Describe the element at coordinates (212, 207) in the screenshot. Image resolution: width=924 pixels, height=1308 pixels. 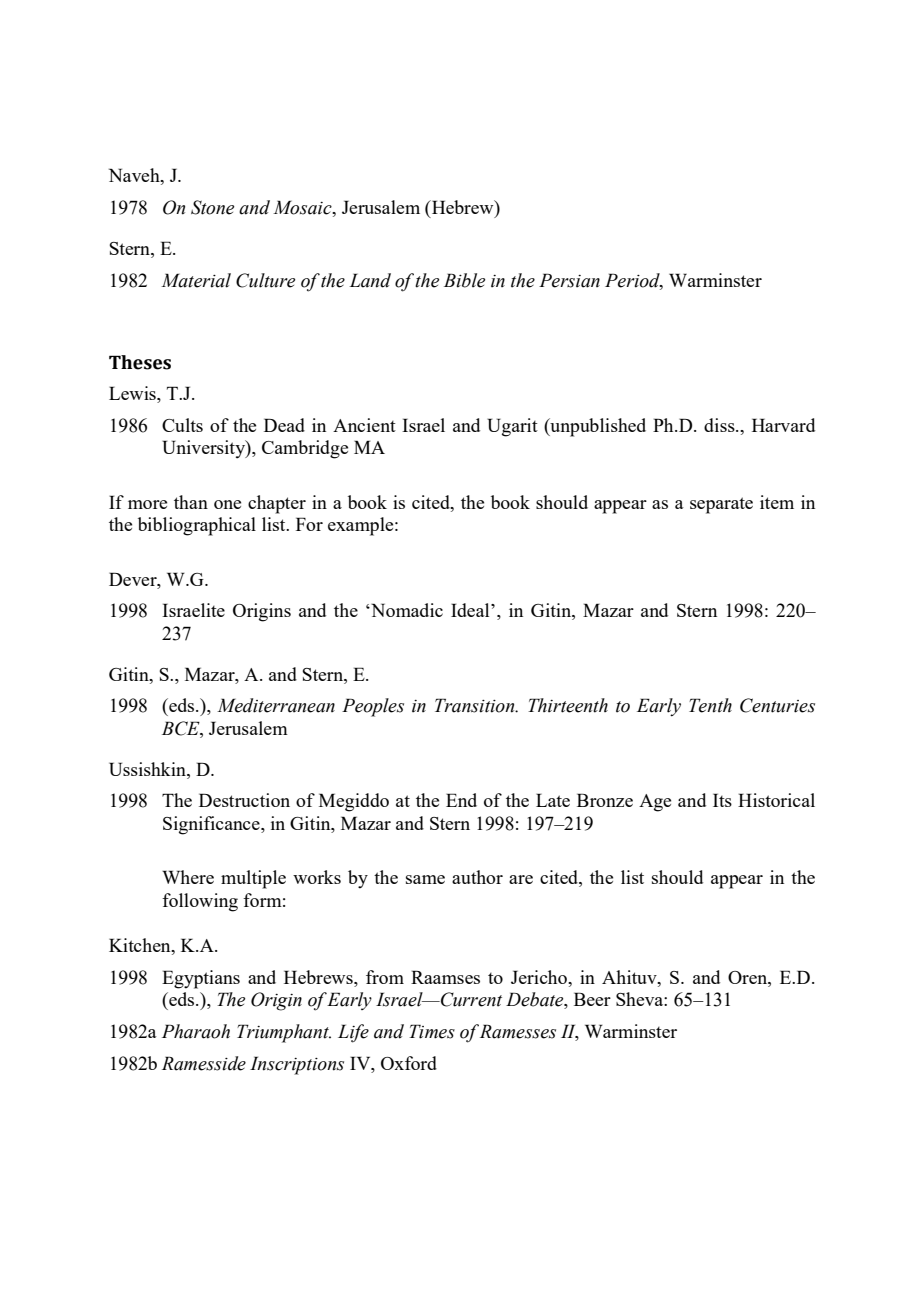
I see `Stone` at that location.
